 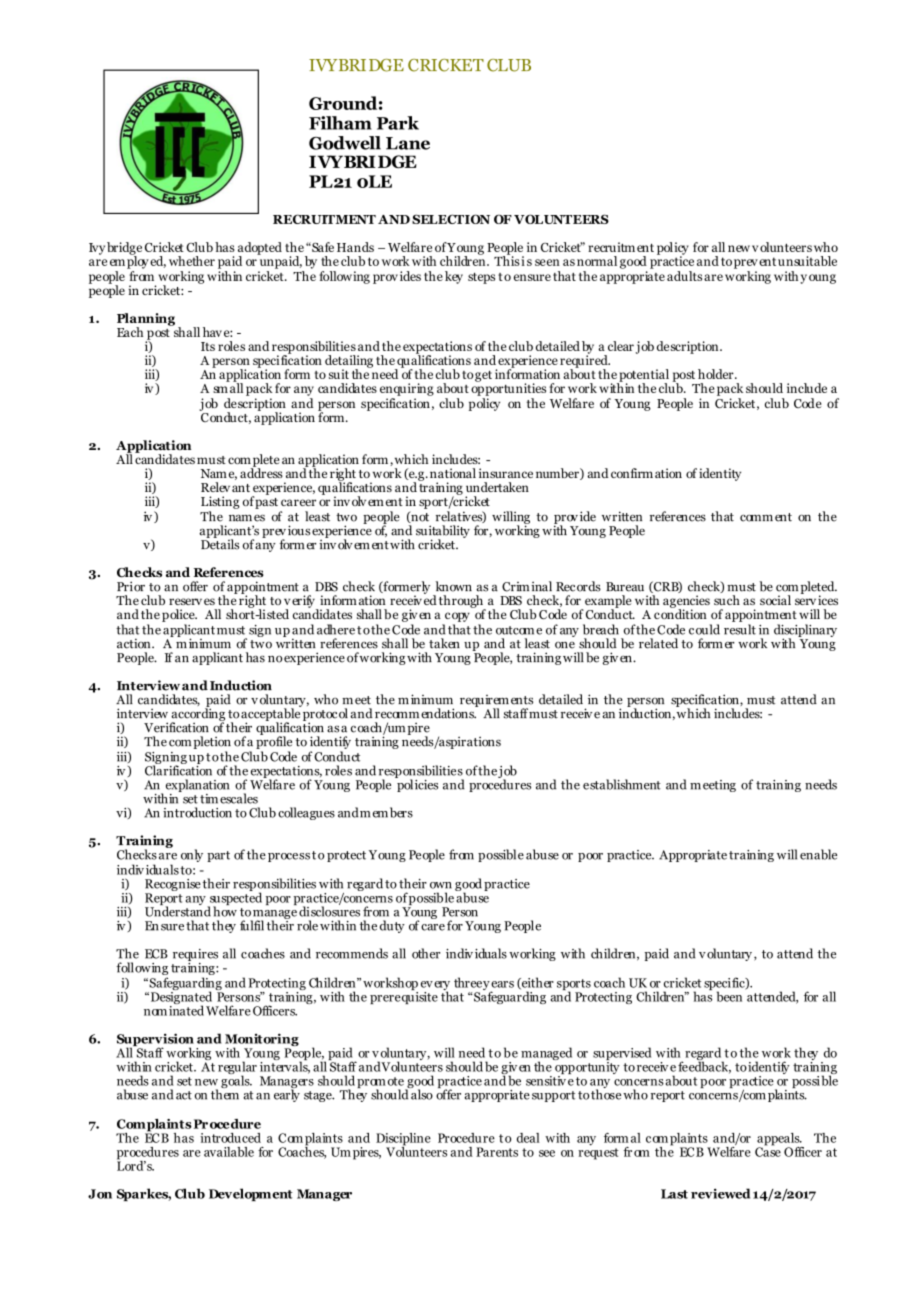 What do you see at coordinates (451, 219) in the image?
I see `SELECTION` at bounding box center [451, 219].
